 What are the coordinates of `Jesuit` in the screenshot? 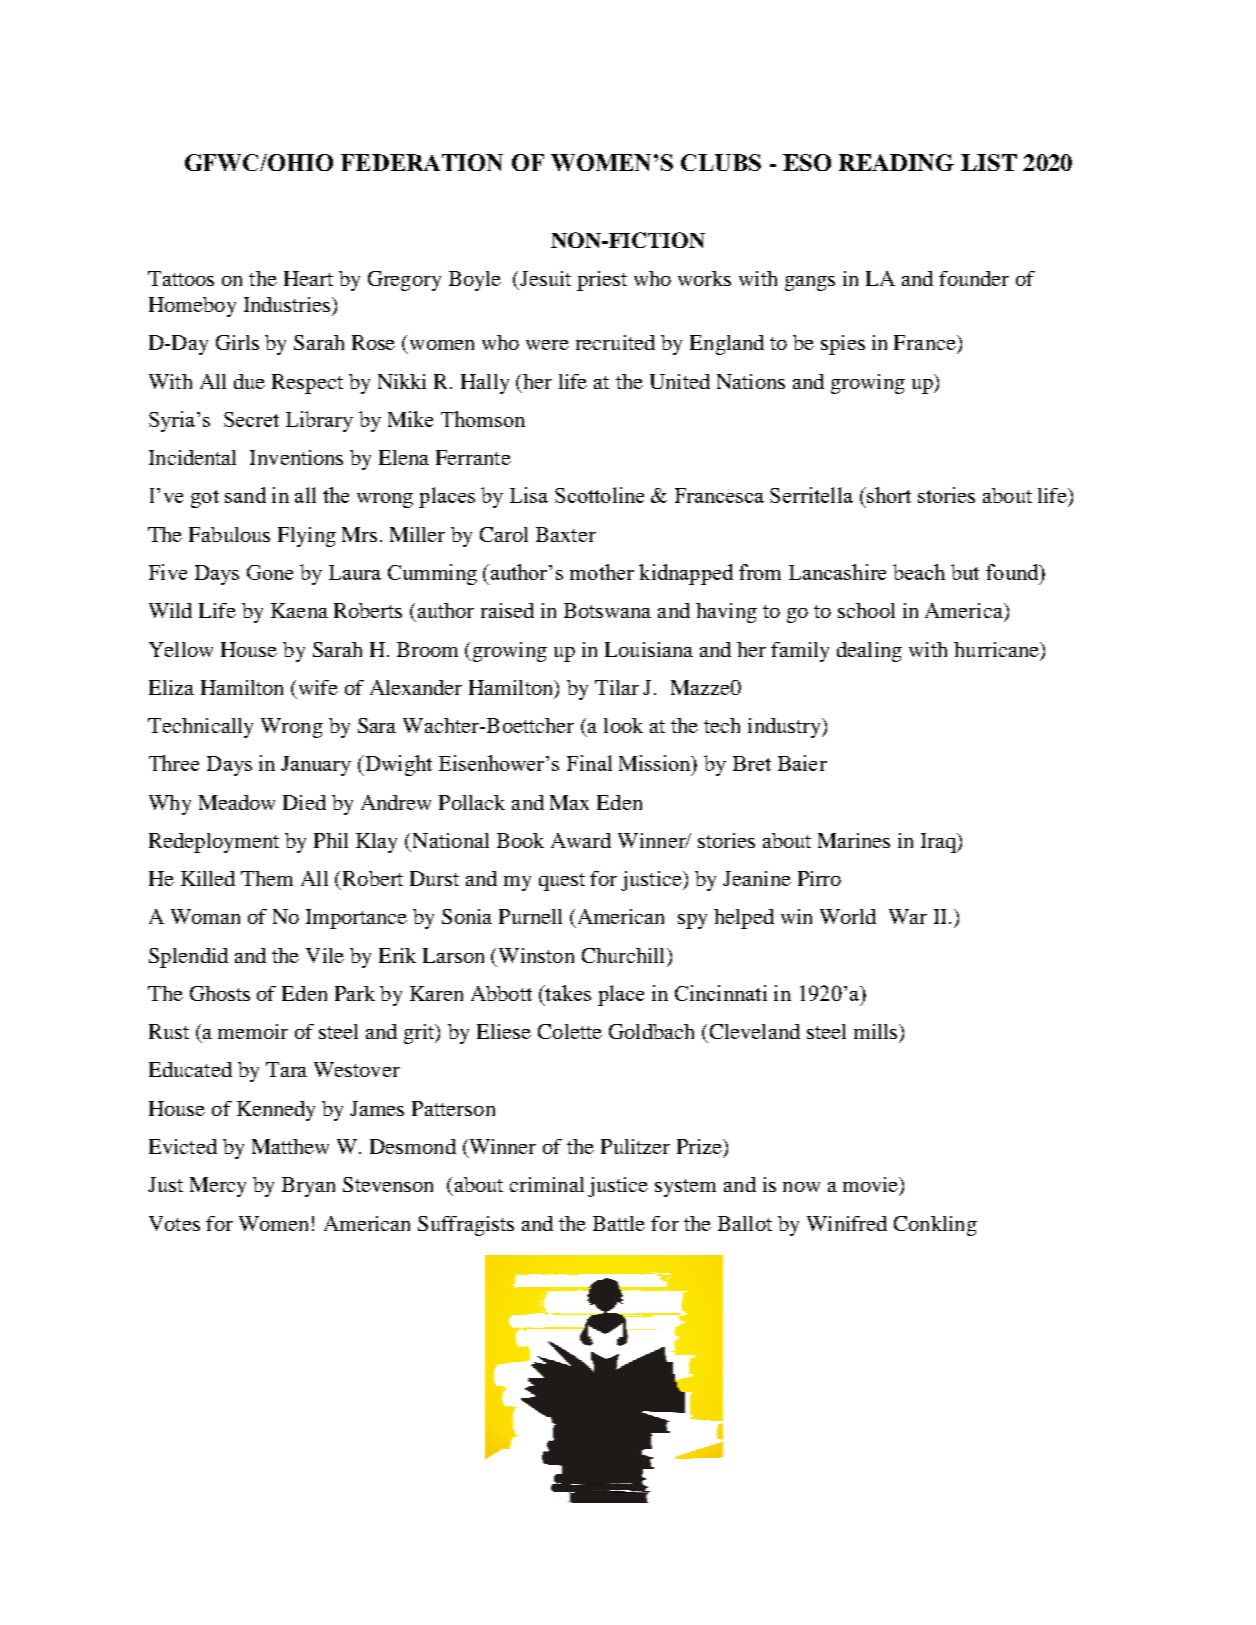 It's located at (545, 278).
